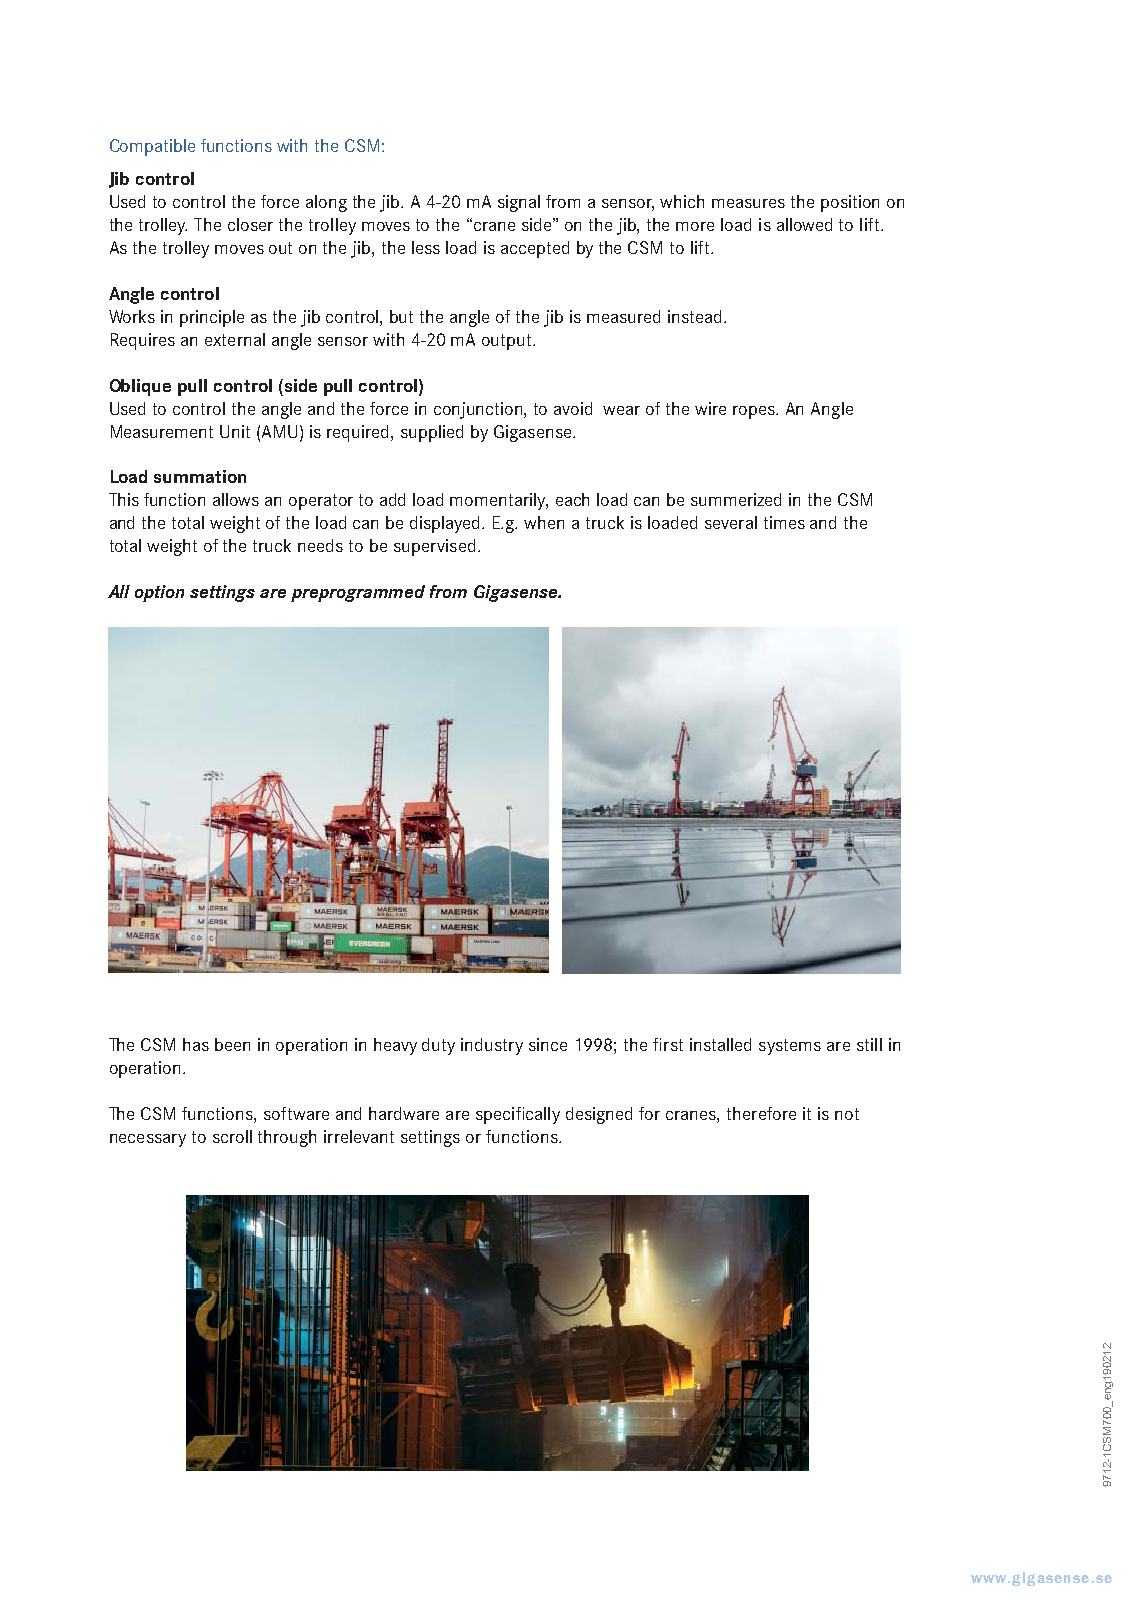  I want to click on option, so click(159, 593).
